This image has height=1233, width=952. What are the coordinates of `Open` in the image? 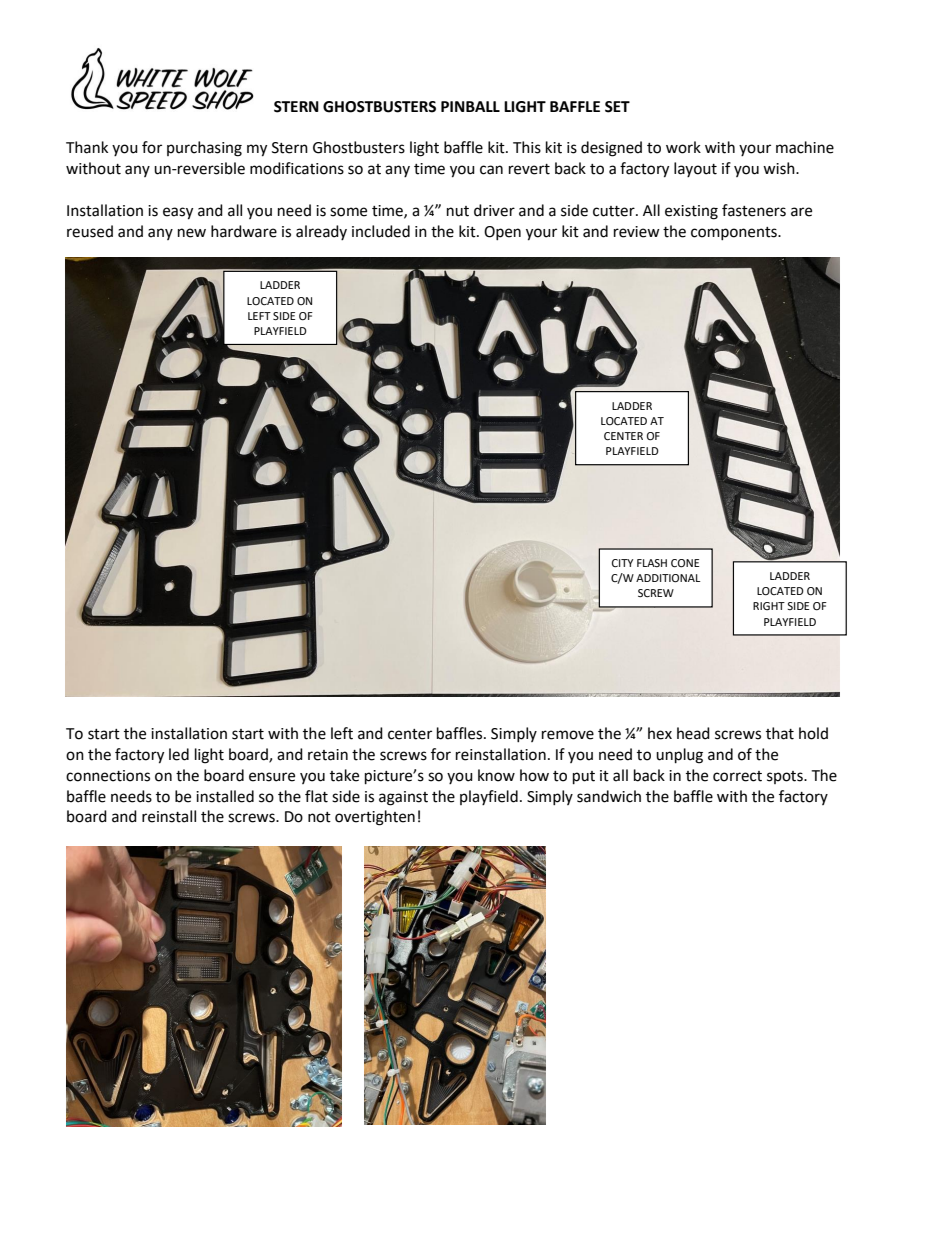 It's located at (502, 233).
